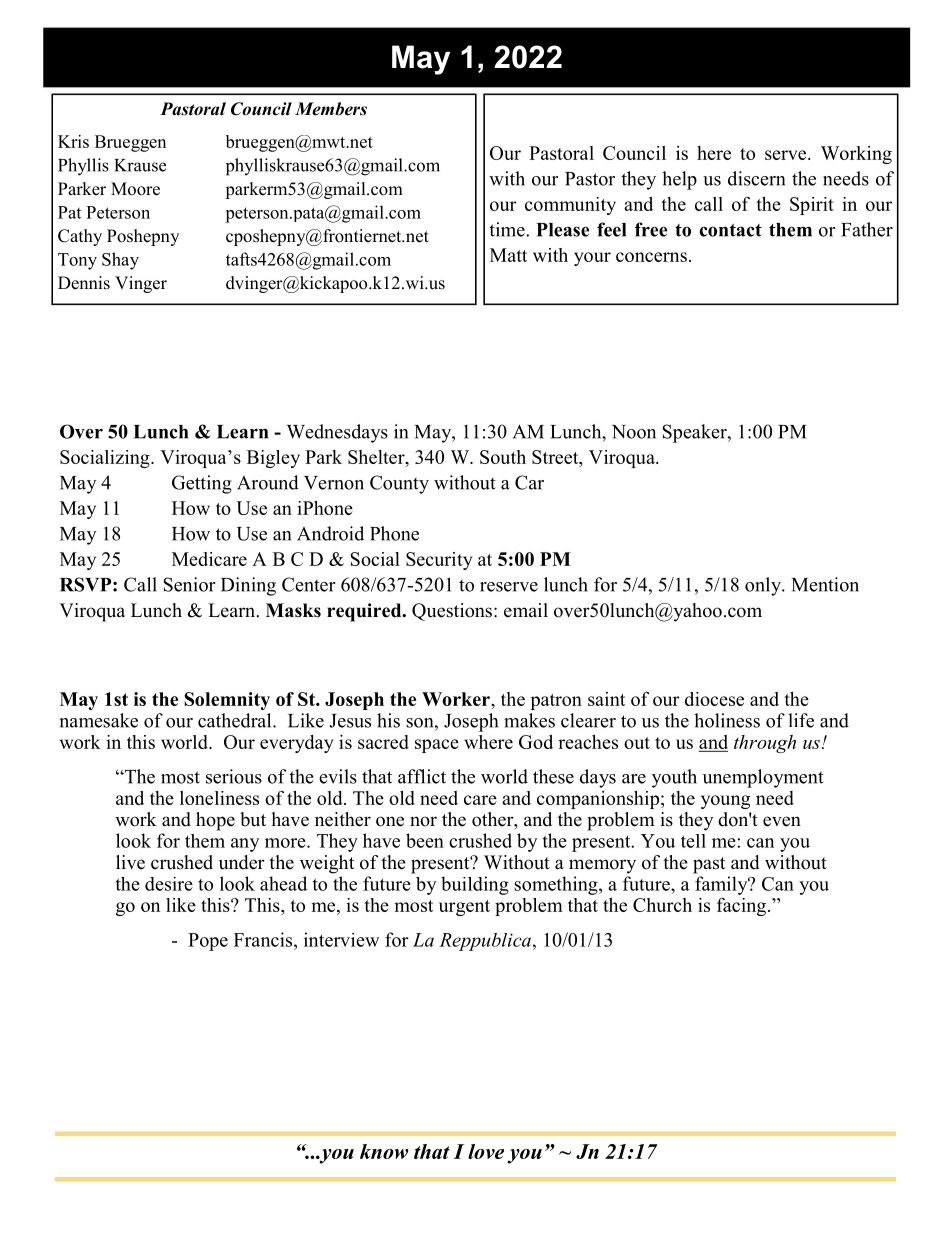 This screenshot has height=1233, width=952. Describe the element at coordinates (503, 457) in the screenshot. I see `South` at that location.
